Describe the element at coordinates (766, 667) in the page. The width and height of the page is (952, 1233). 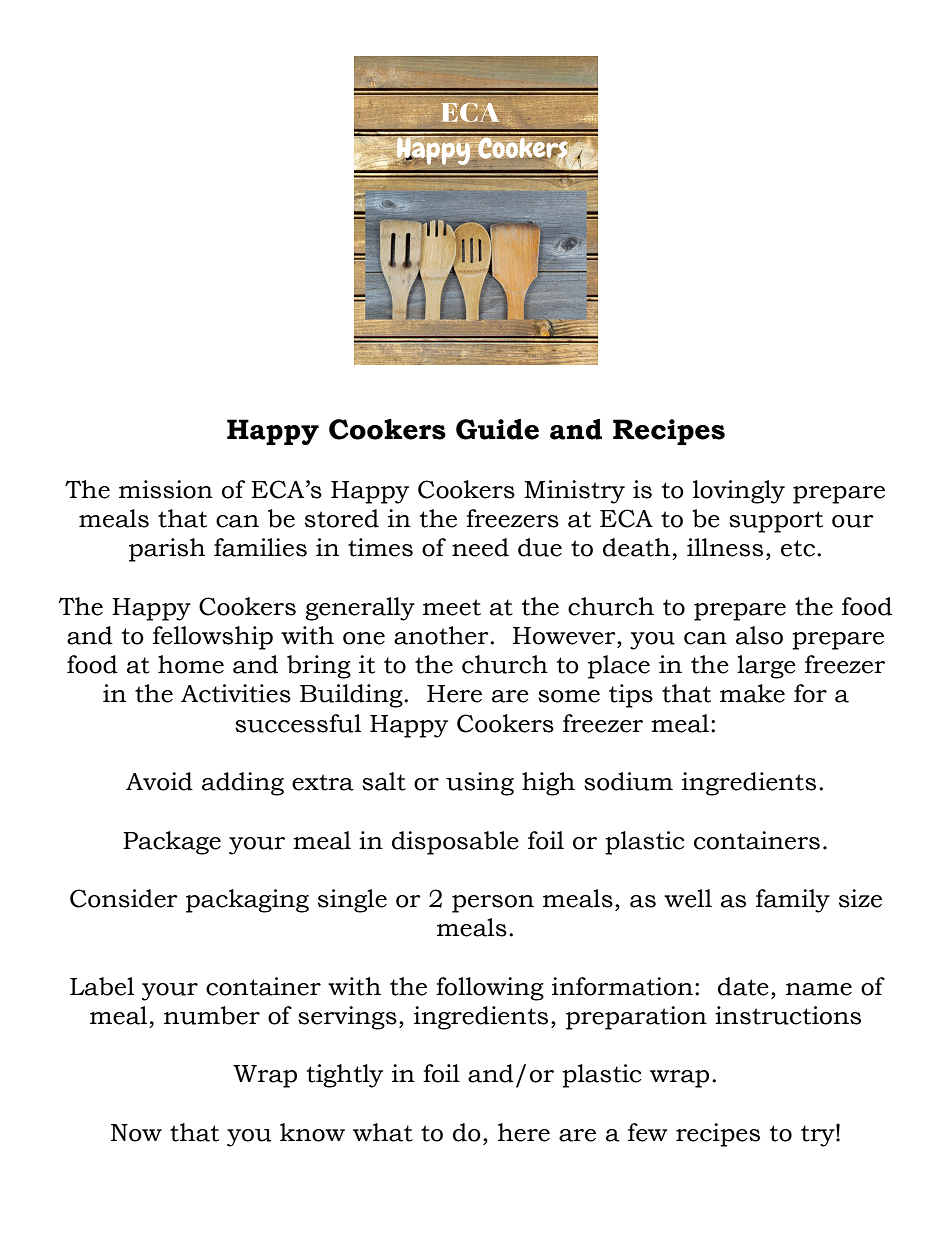
I see `large` at that location.
